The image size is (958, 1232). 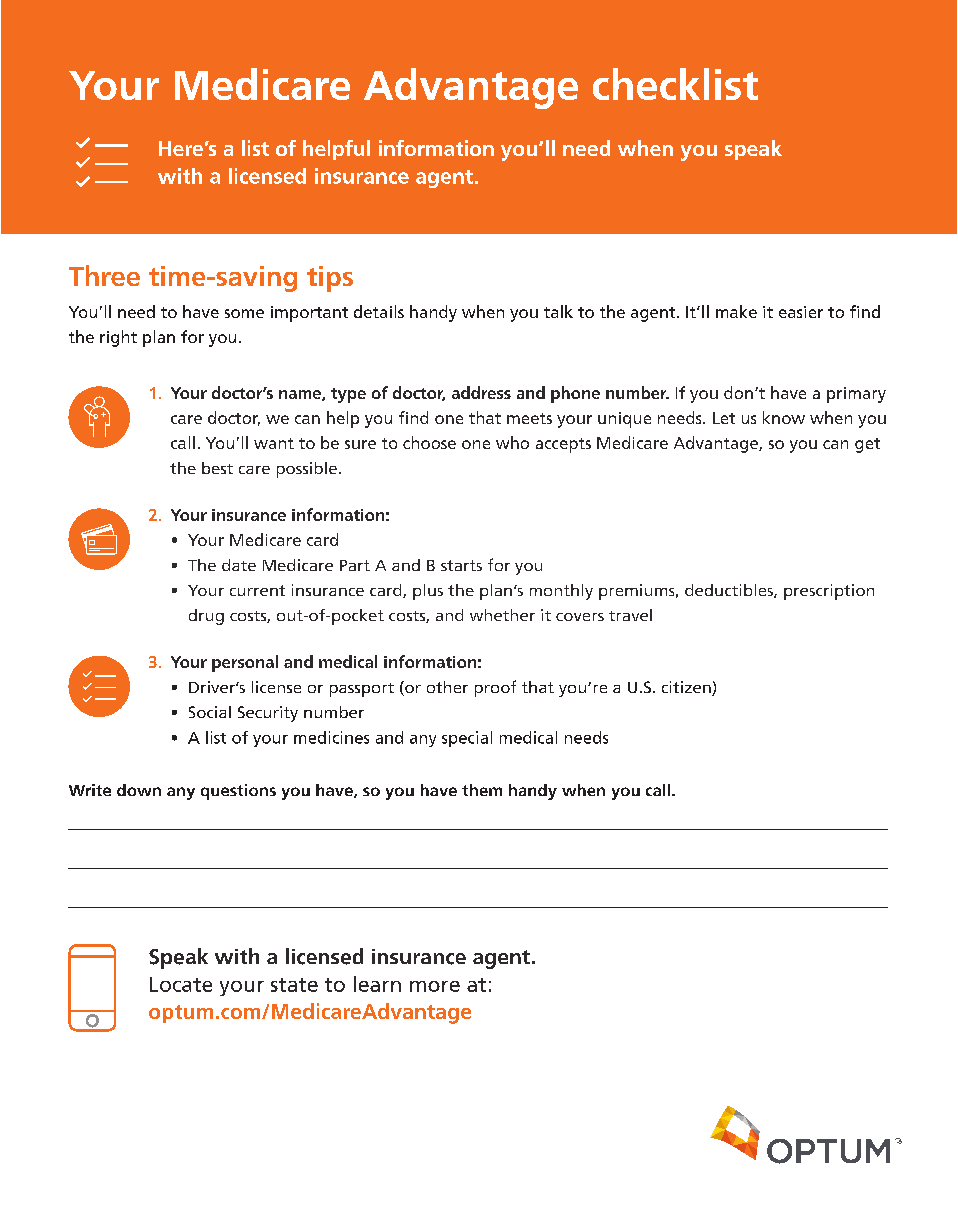 What do you see at coordinates (239, 565) in the screenshot?
I see `date` at bounding box center [239, 565].
